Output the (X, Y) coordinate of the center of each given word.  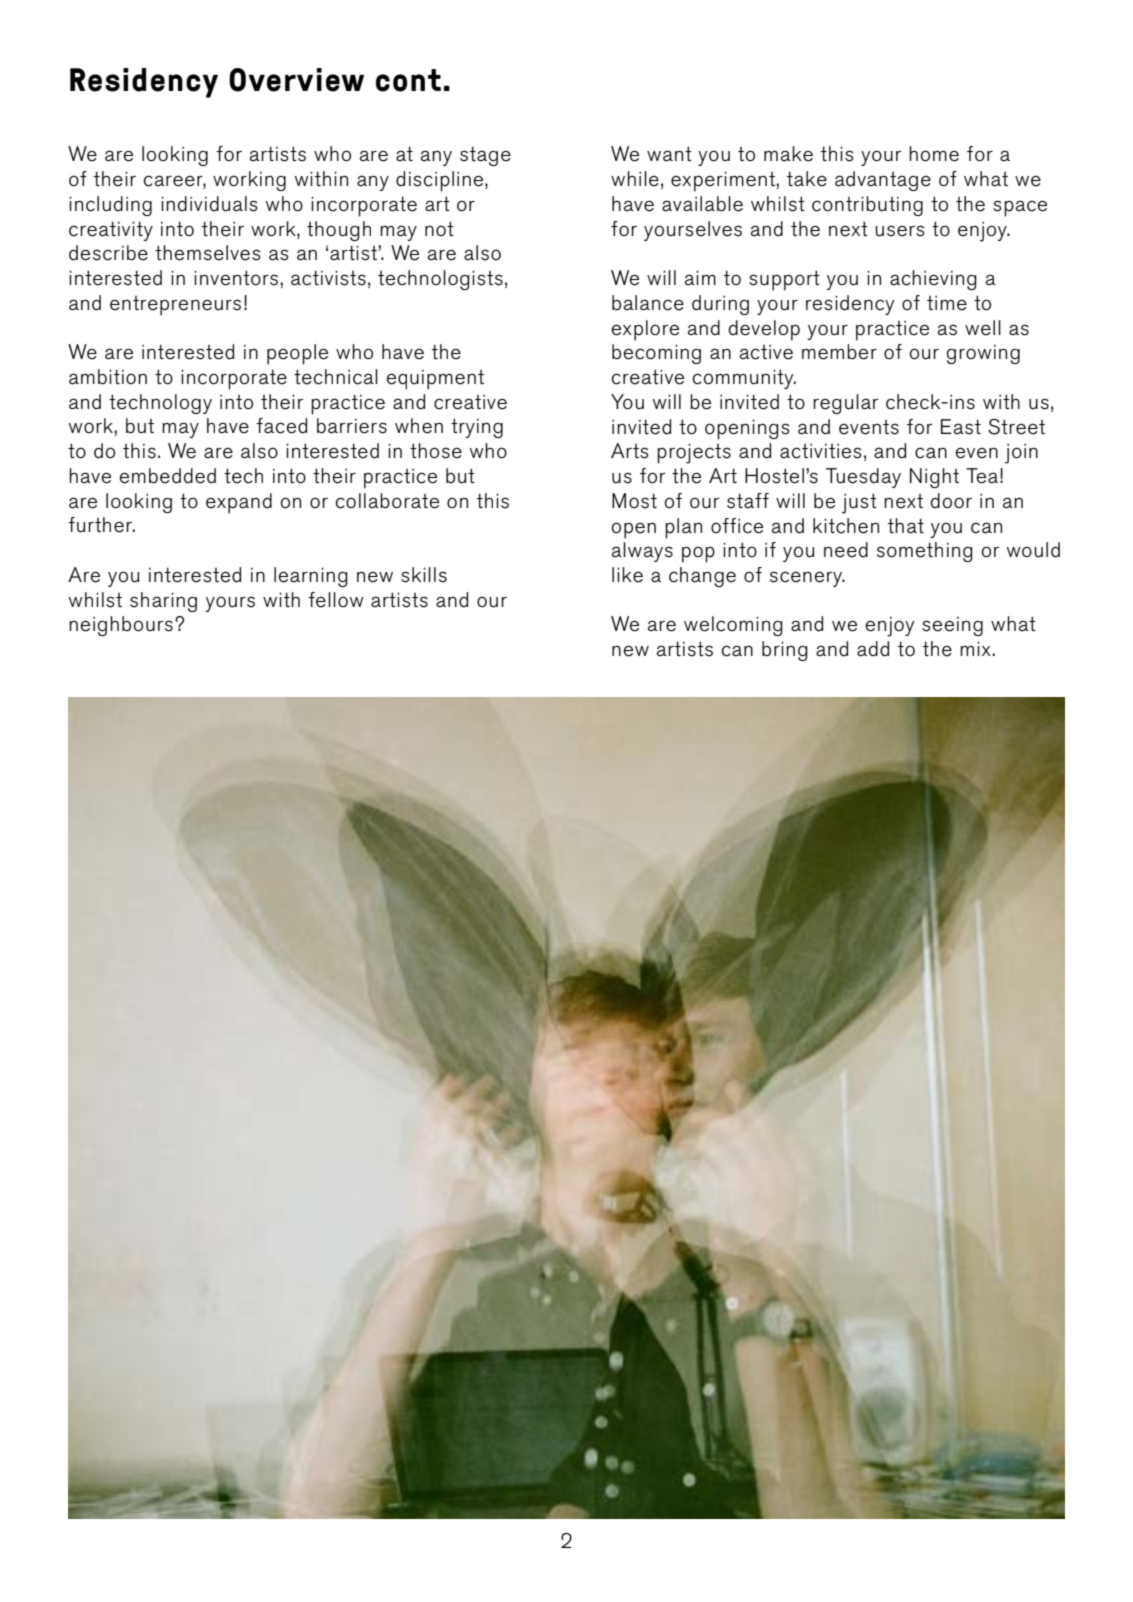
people (297, 354)
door (951, 501)
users (900, 231)
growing (983, 354)
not (439, 228)
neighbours (121, 626)
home (934, 154)
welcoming (733, 626)
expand (239, 503)
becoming (656, 354)
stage (485, 156)
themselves (208, 253)
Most (634, 501)
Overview (296, 80)
